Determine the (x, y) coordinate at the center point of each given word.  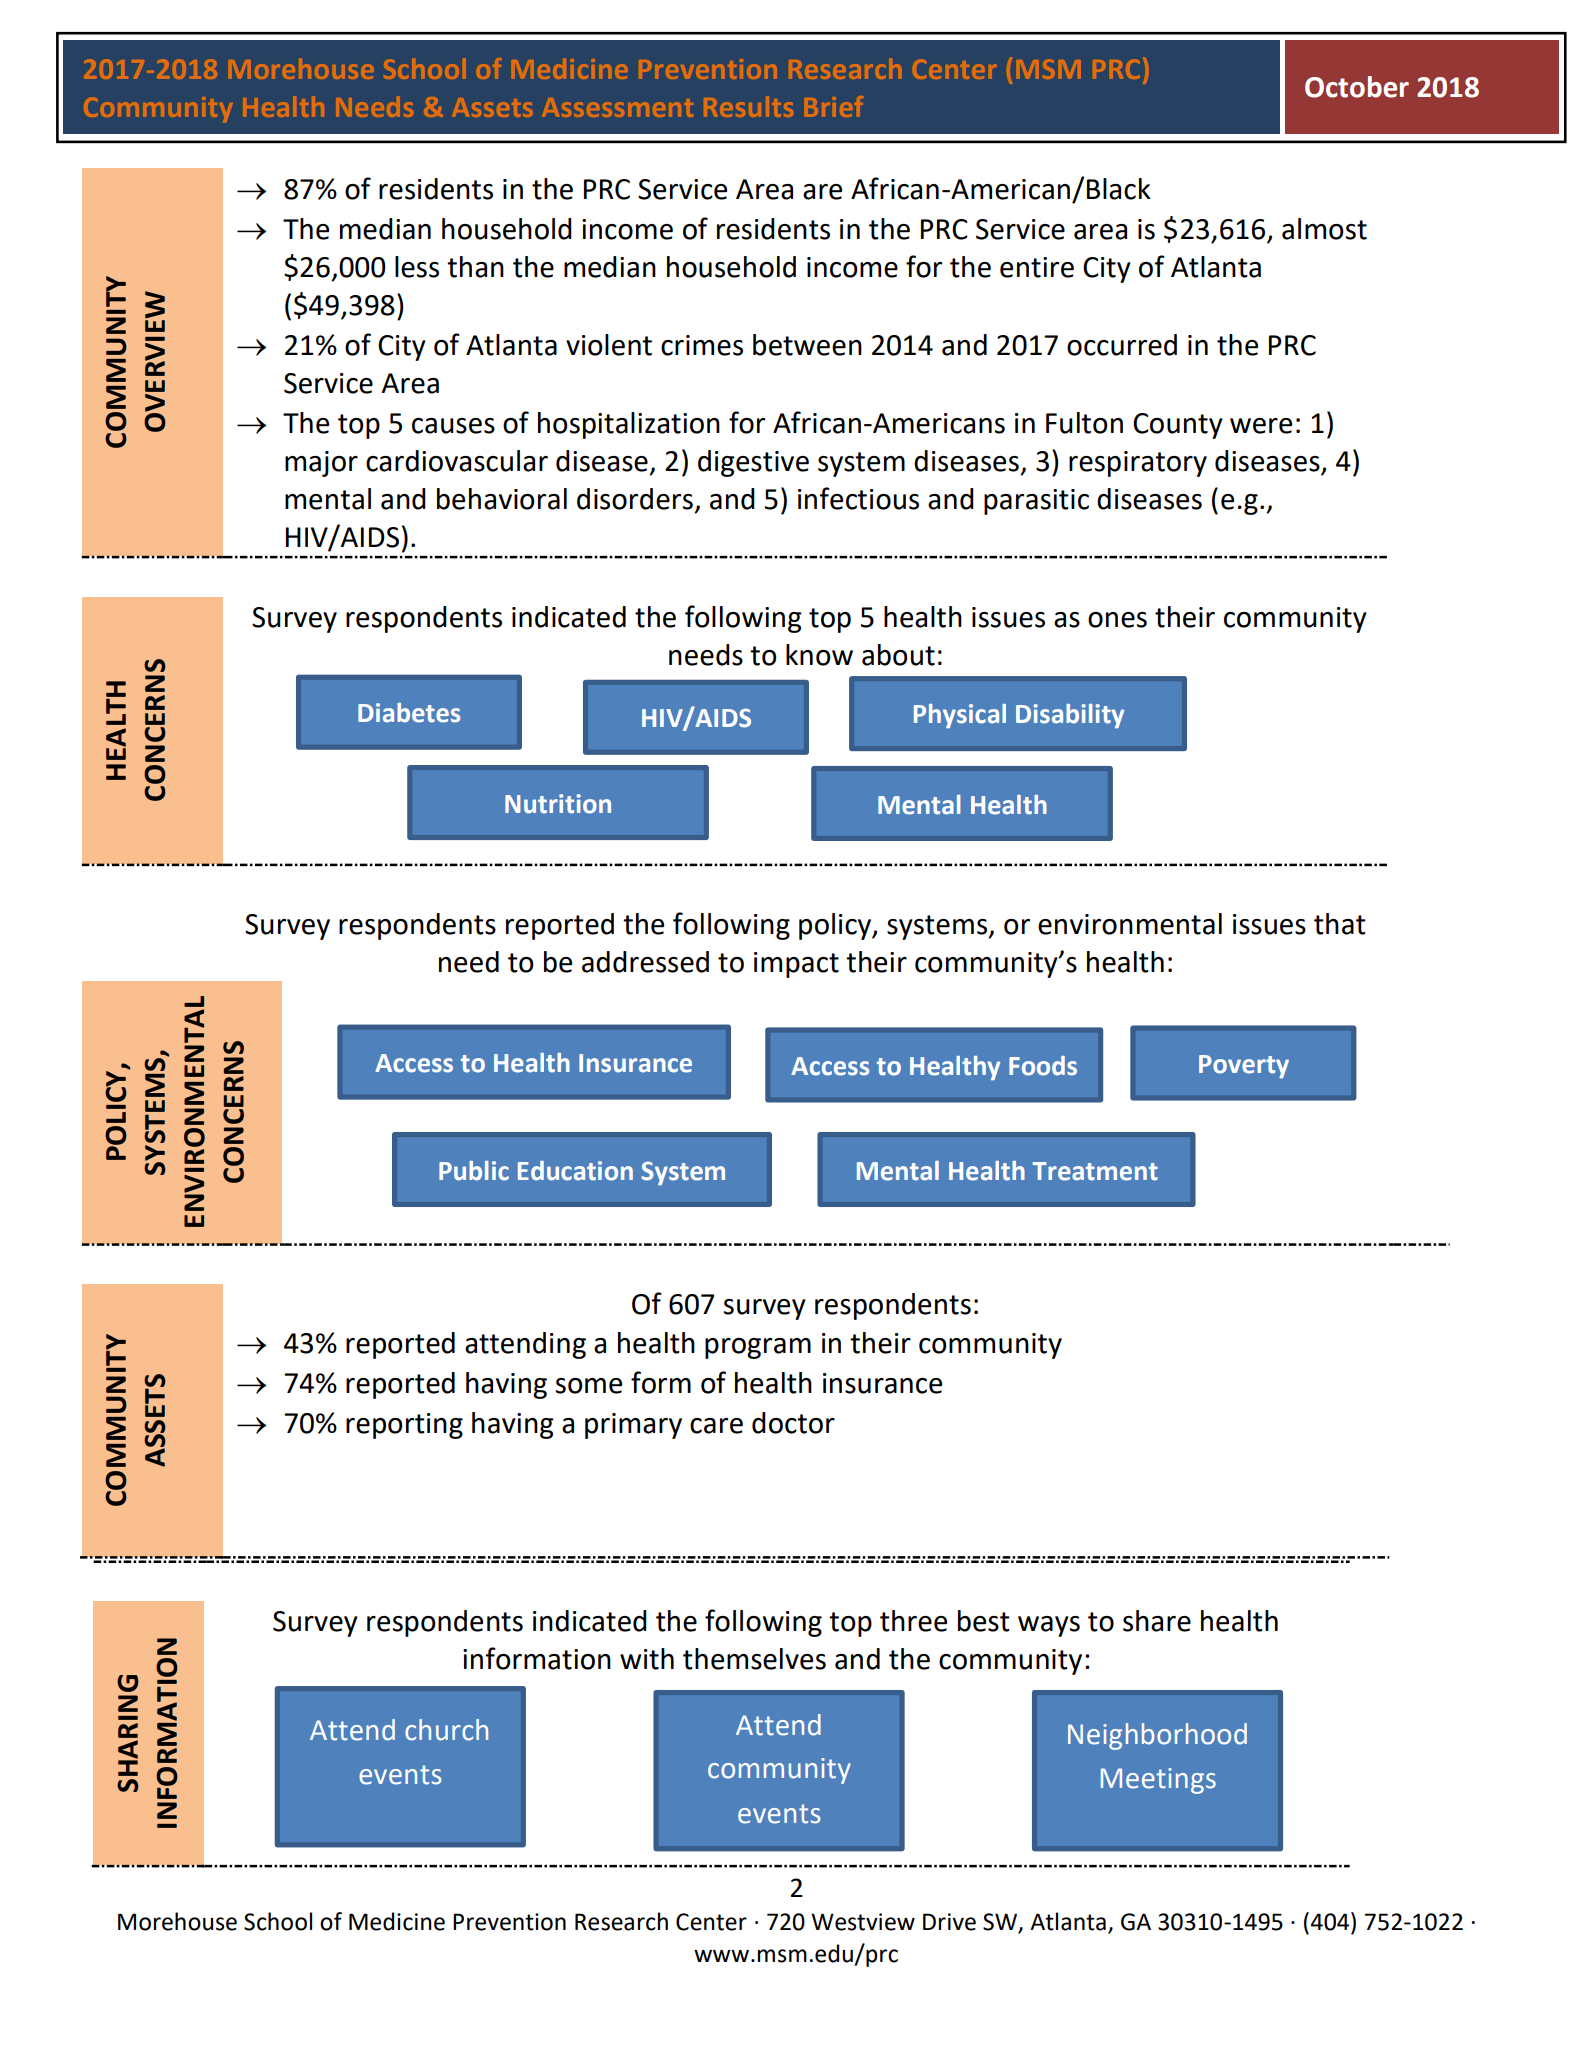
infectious (858, 498)
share (1157, 1621)
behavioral (502, 499)
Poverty (1244, 1067)
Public (474, 1171)
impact (796, 965)
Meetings (1158, 1781)
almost (1324, 229)
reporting (404, 1426)
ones (1117, 620)
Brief (834, 106)
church (446, 1730)
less (417, 267)
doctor (793, 1423)
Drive (949, 1922)
